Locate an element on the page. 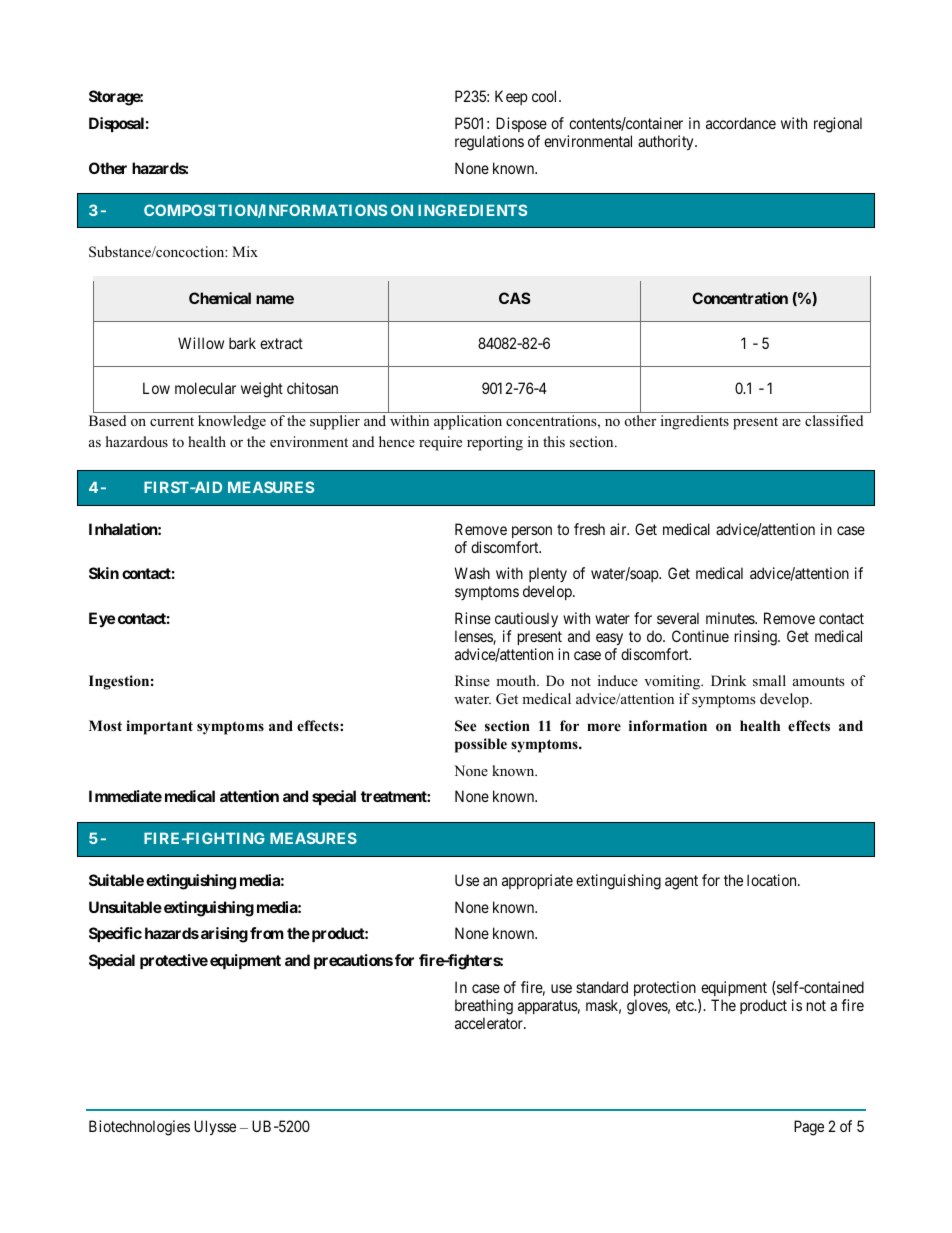 This image has width=952, height=1233. are is located at coordinates (791, 422).
